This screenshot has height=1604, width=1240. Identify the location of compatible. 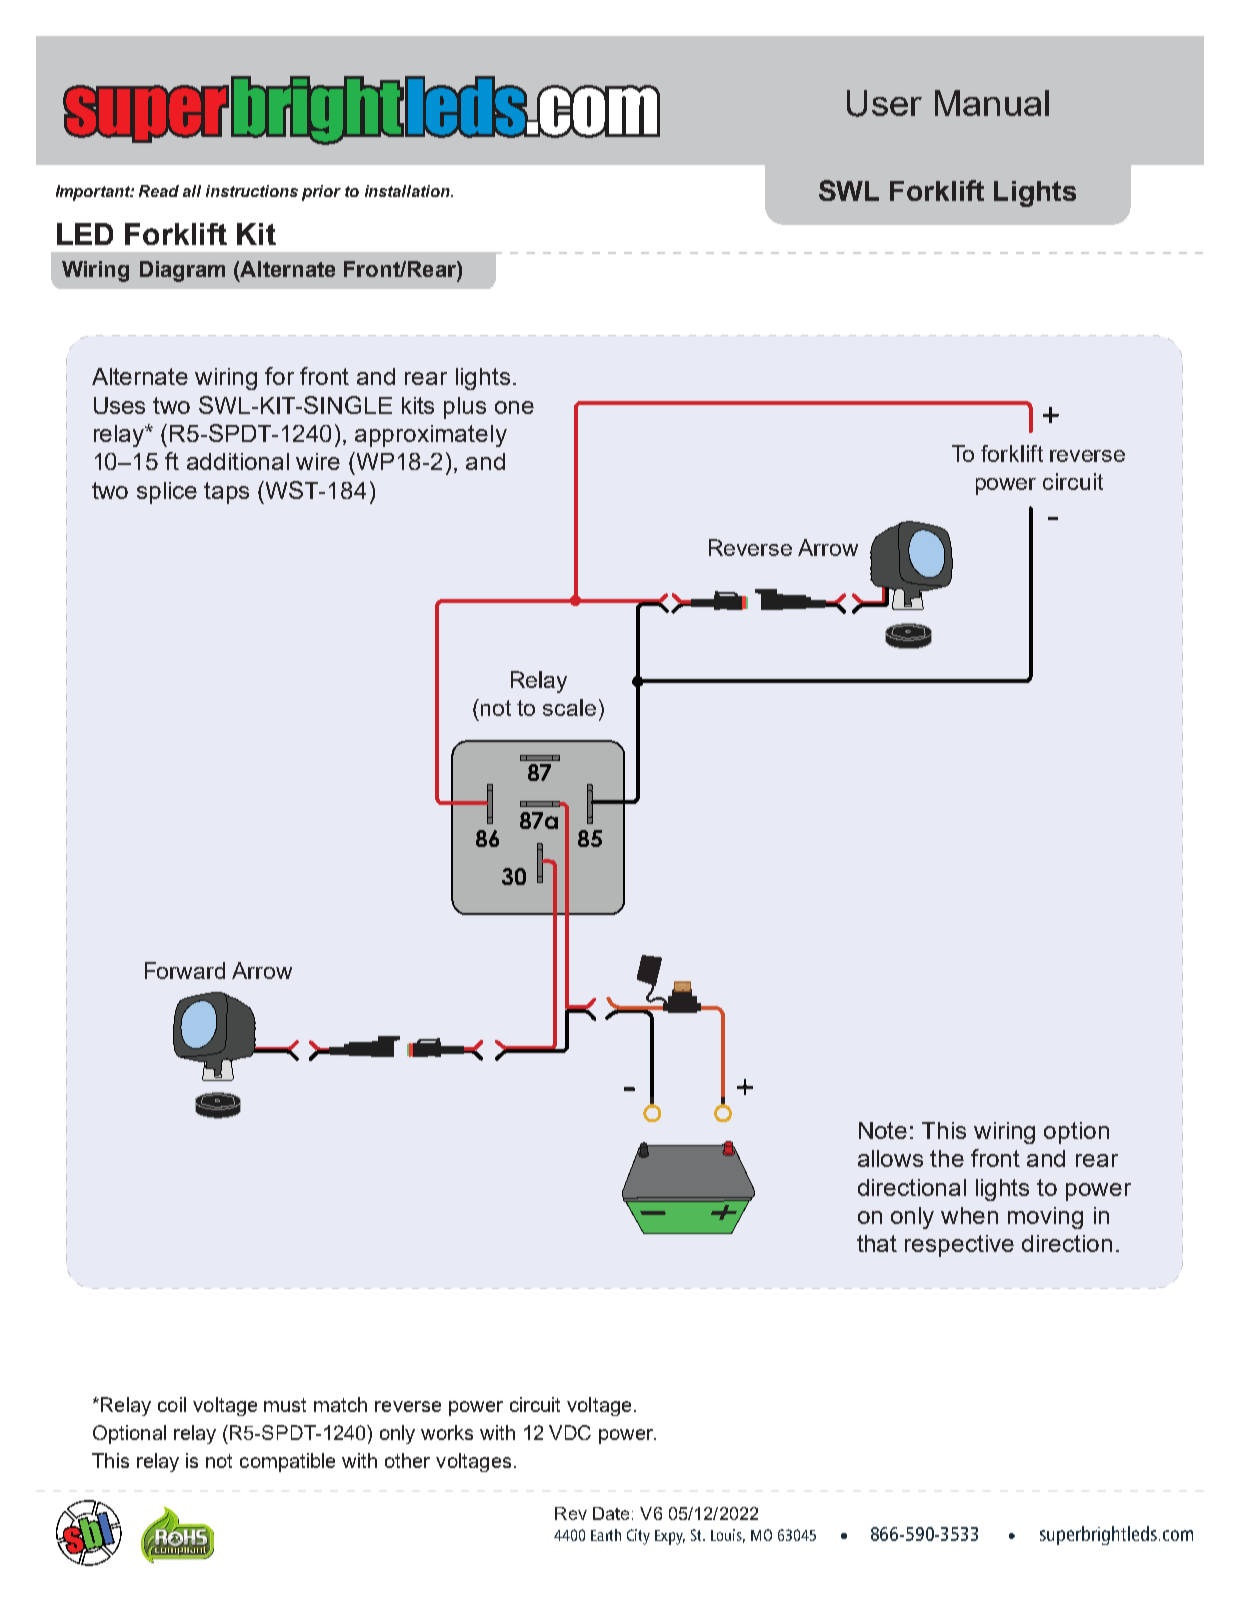
(287, 1462).
